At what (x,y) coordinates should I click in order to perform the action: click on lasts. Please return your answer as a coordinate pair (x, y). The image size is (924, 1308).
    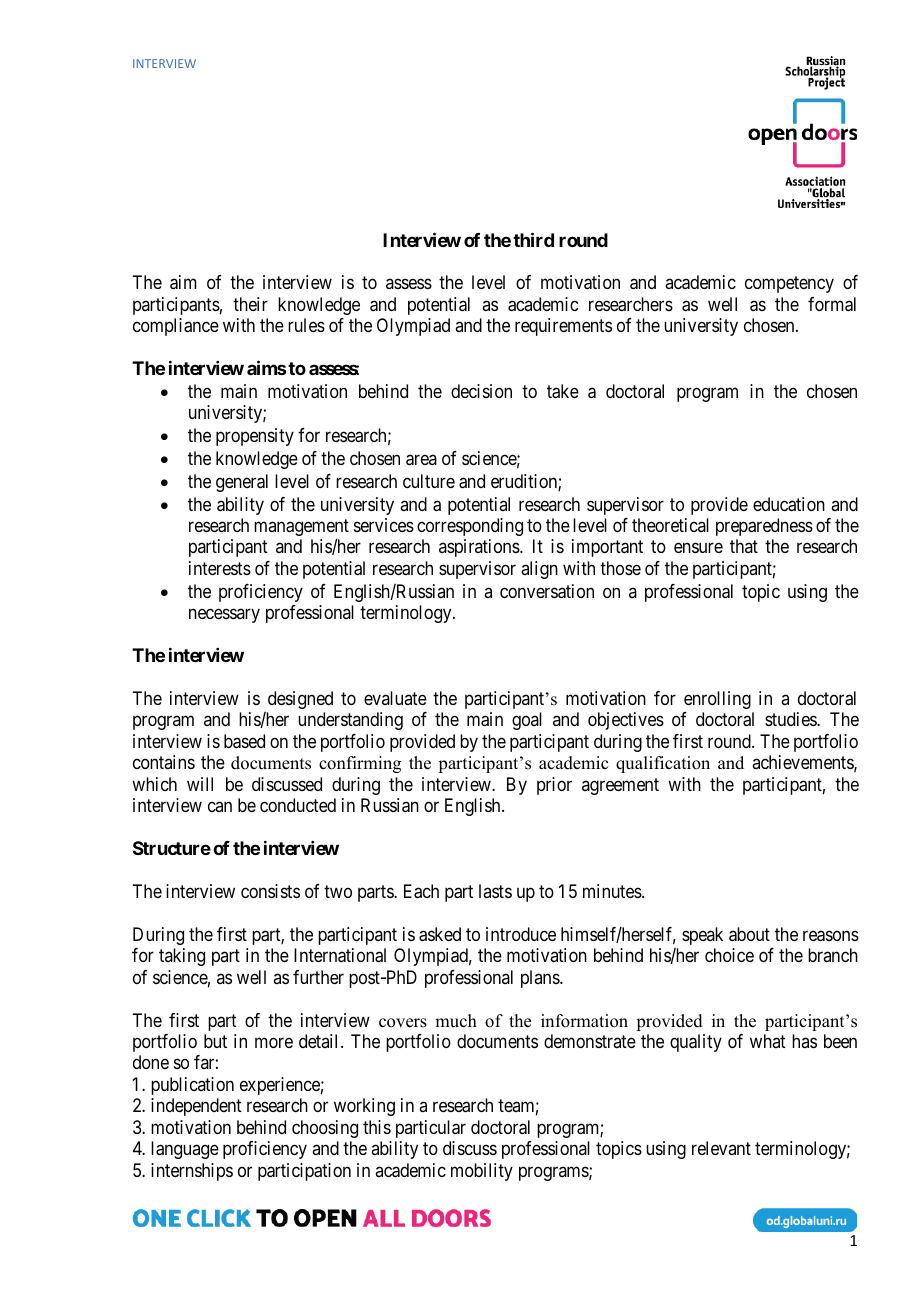
    Looking at the image, I should click on (495, 891).
